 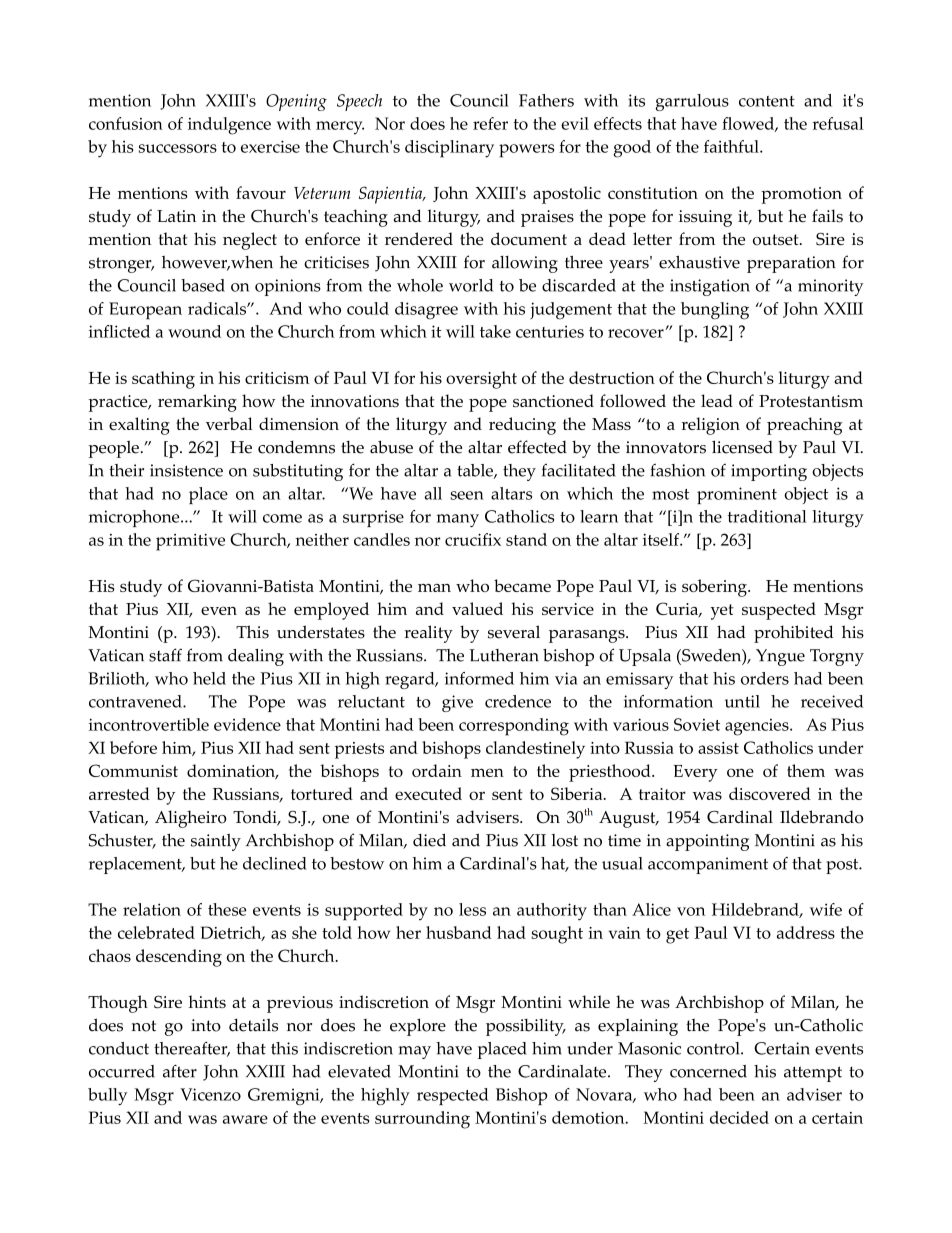 I want to click on faithful, so click(x=732, y=146).
